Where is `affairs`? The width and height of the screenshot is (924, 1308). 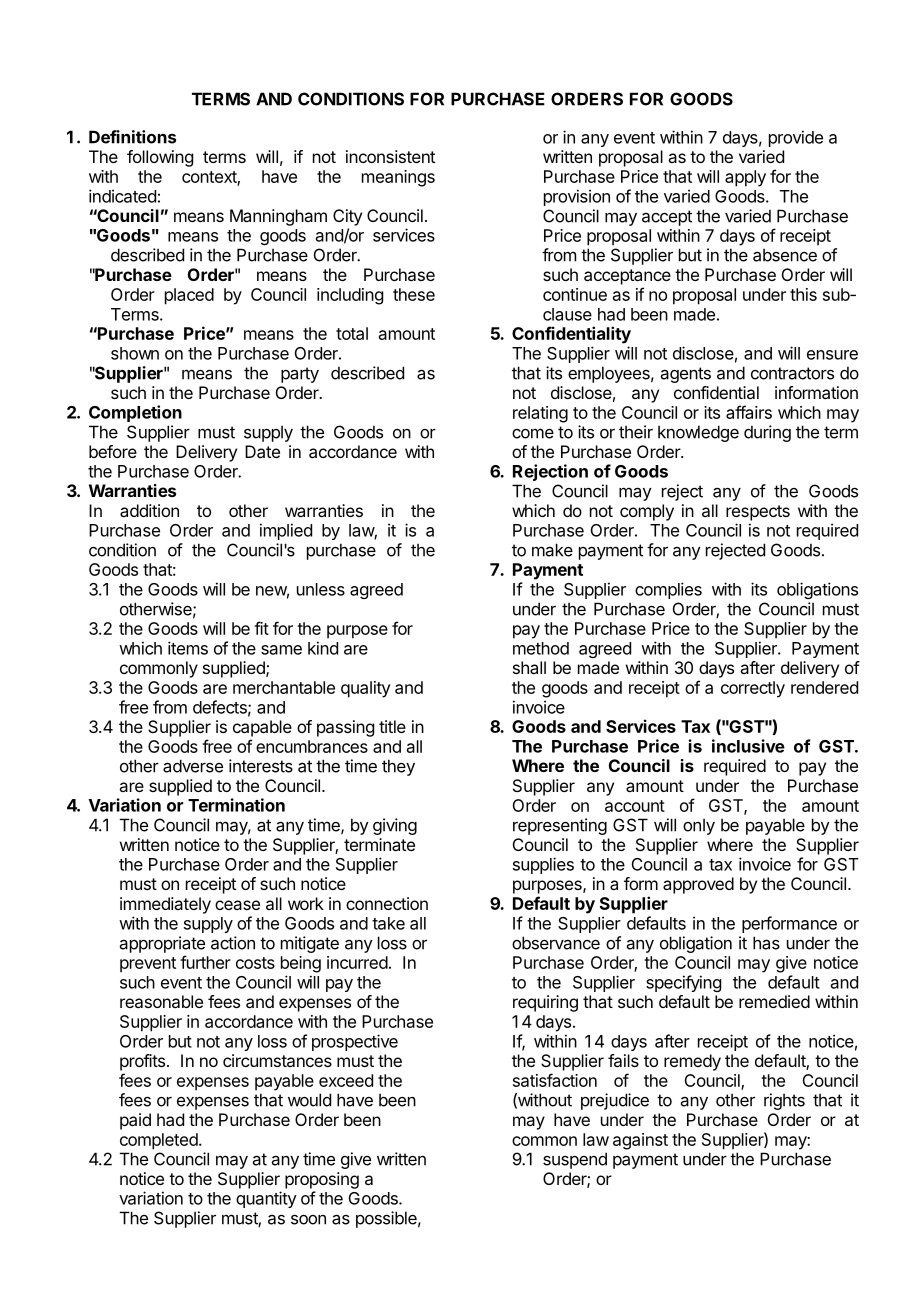 affairs is located at coordinates (749, 412).
